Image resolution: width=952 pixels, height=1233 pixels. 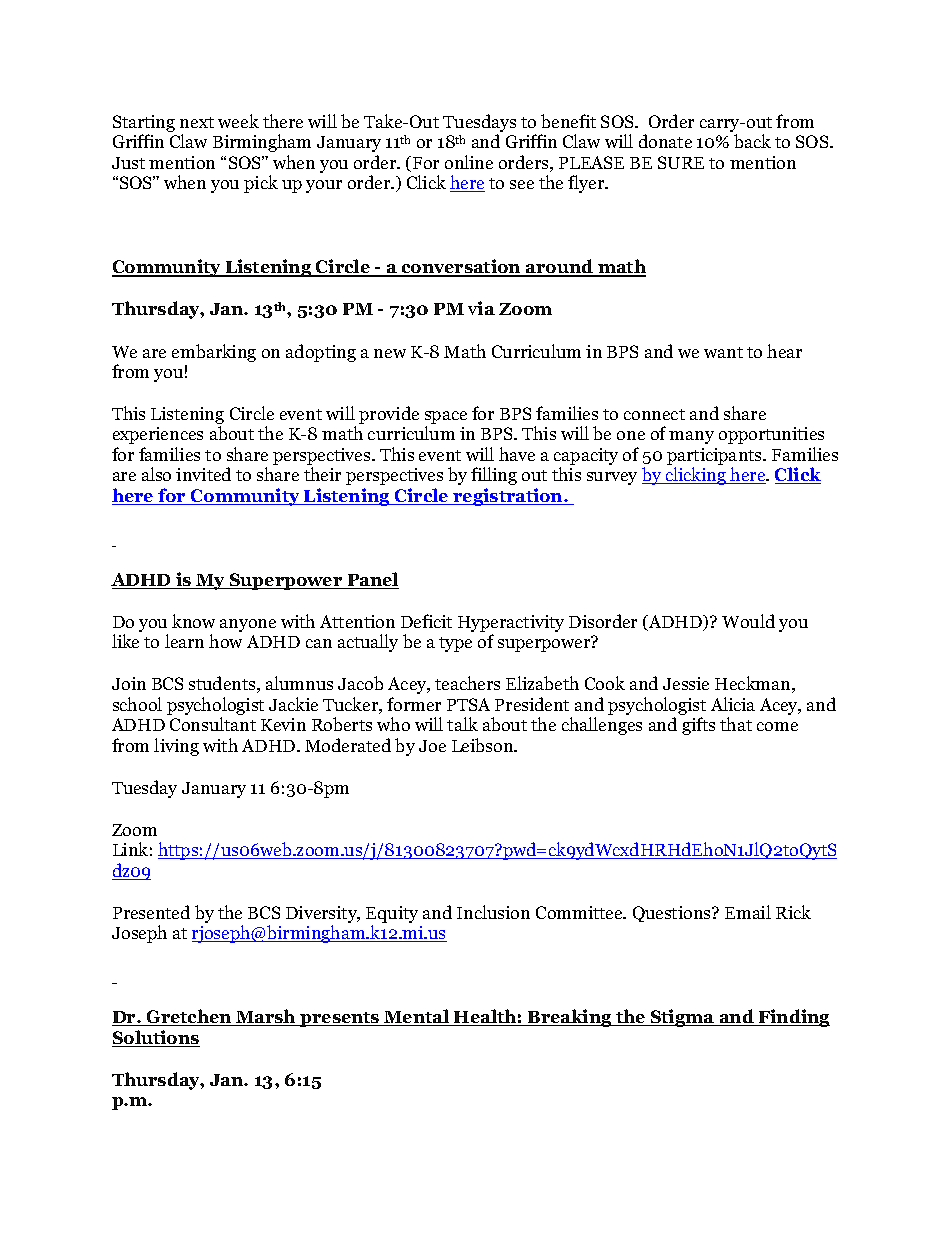 What do you see at coordinates (682, 1018) in the document?
I see `Stigma` at bounding box center [682, 1018].
